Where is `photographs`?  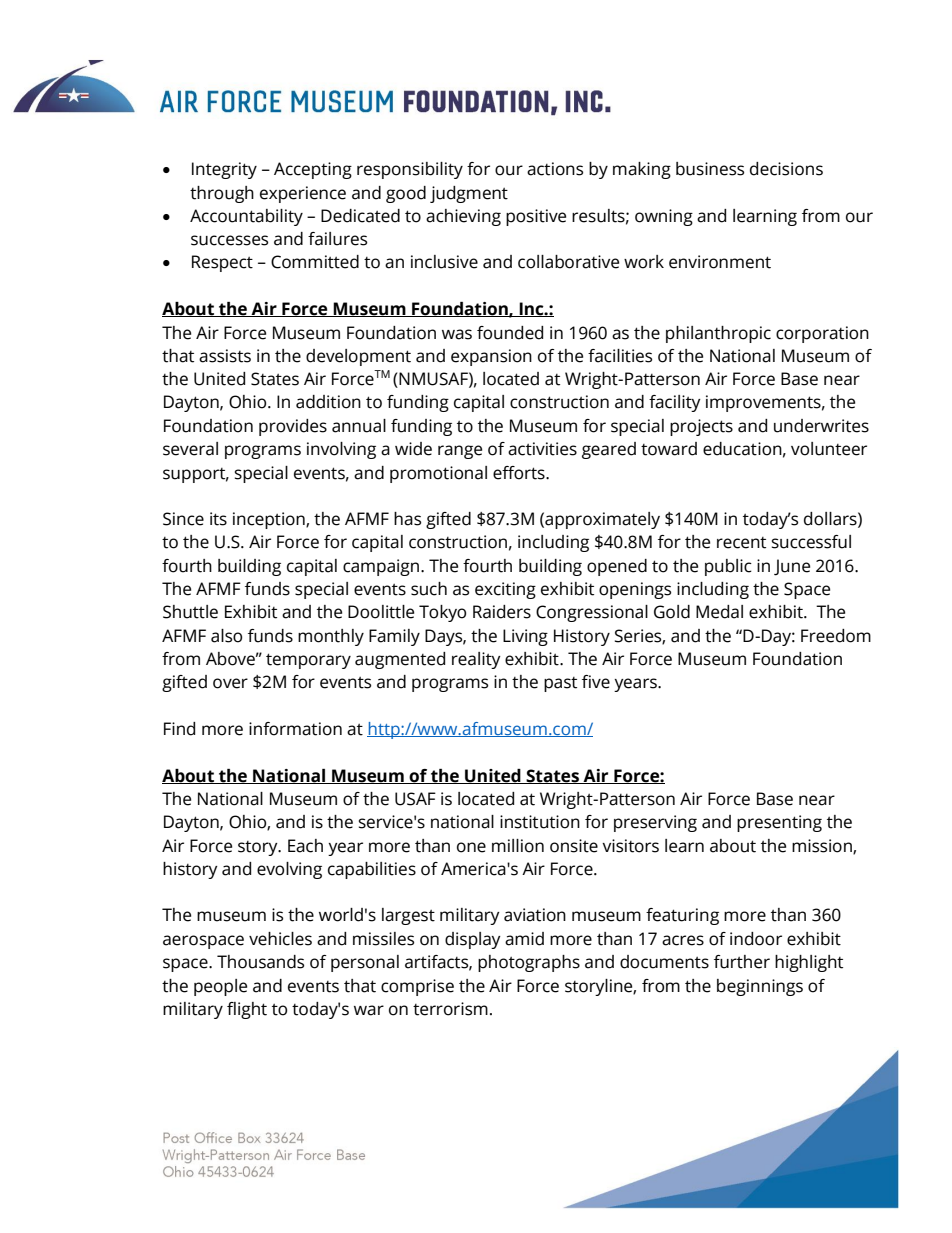
photographs is located at coordinates (529, 963).
